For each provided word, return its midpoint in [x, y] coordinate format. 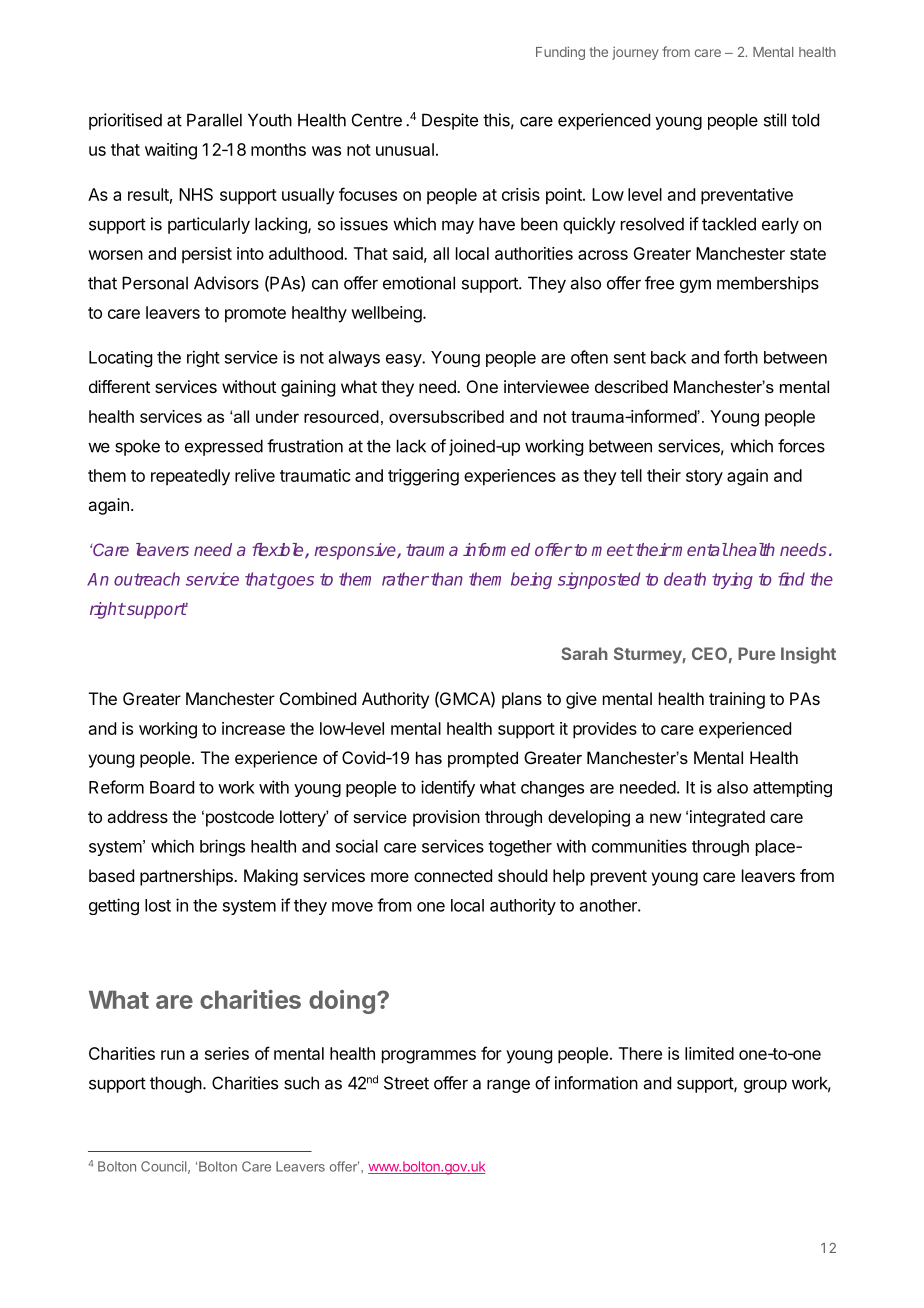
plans [522, 700]
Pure [756, 653]
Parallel [214, 120]
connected [453, 875]
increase [253, 728]
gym [695, 286]
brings [222, 847]
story [704, 478]
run [173, 1055]
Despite [450, 121]
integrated [727, 818]
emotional [419, 283]
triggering [423, 477]
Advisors [226, 283]
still [775, 120]
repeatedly [190, 477]
